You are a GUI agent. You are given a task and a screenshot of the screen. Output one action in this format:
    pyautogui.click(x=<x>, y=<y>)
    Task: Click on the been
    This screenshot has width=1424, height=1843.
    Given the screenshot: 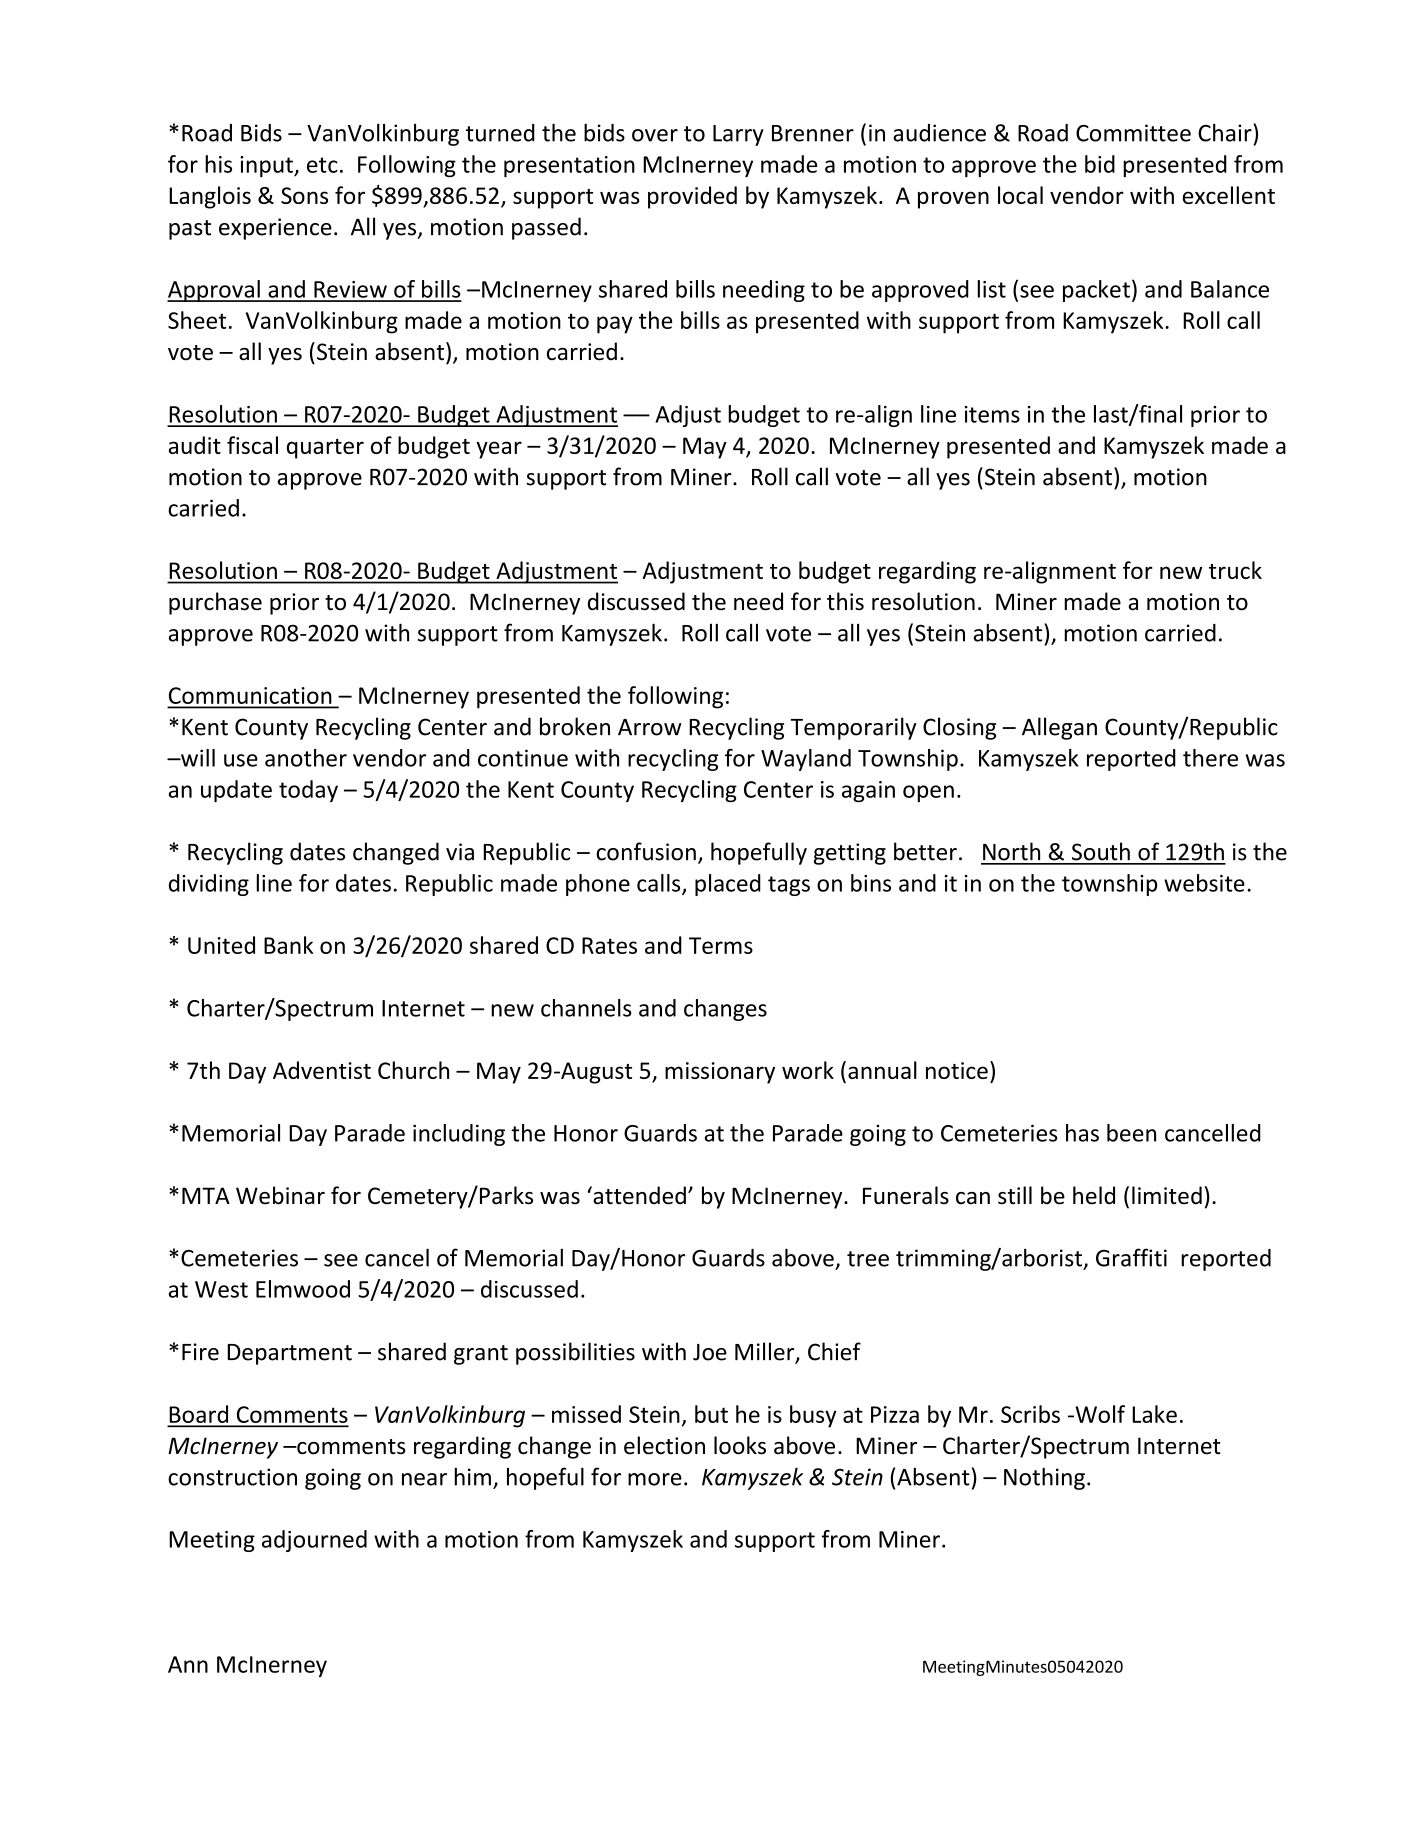 What is the action you would take?
    pyautogui.click(x=1131, y=1133)
